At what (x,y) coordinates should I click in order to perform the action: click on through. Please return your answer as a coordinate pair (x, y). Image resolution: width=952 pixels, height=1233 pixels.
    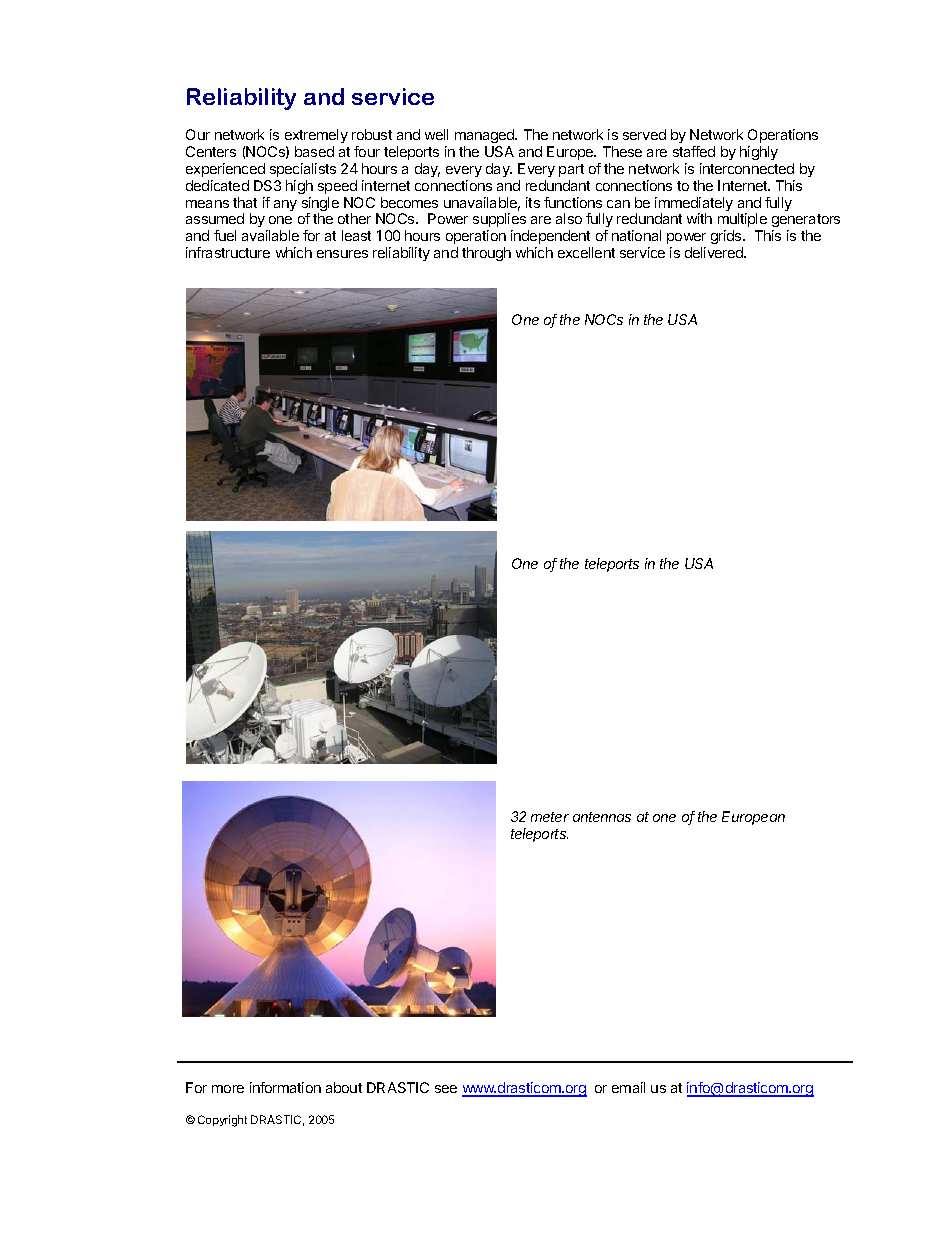
    Looking at the image, I should click on (486, 254).
